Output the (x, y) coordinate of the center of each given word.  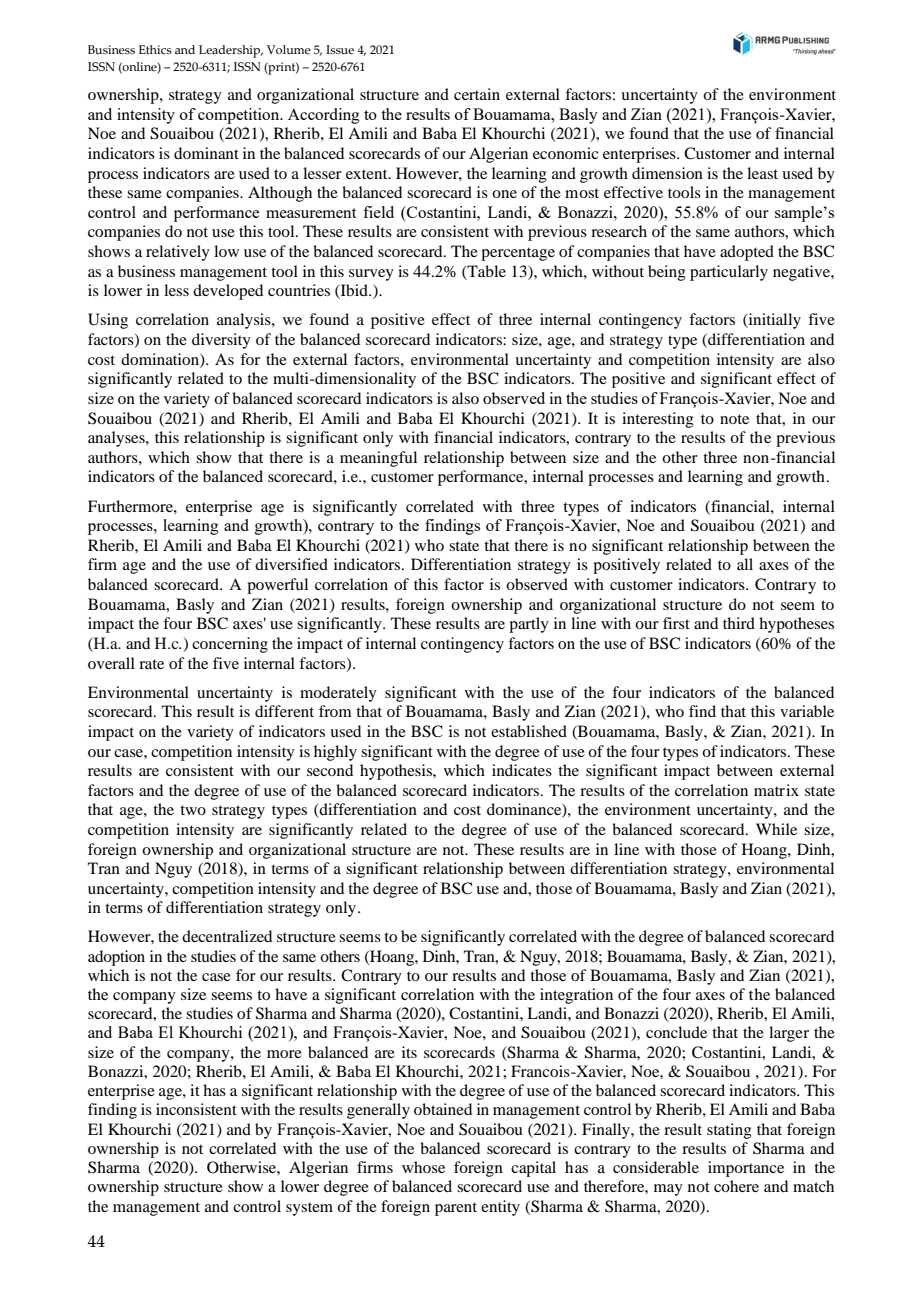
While (776, 829)
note (734, 419)
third (739, 623)
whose (423, 1167)
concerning (230, 645)
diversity (221, 341)
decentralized (227, 936)
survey (371, 275)
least (762, 173)
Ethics (155, 49)
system (309, 1209)
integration (576, 996)
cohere (736, 1186)
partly (529, 625)
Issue (340, 49)
